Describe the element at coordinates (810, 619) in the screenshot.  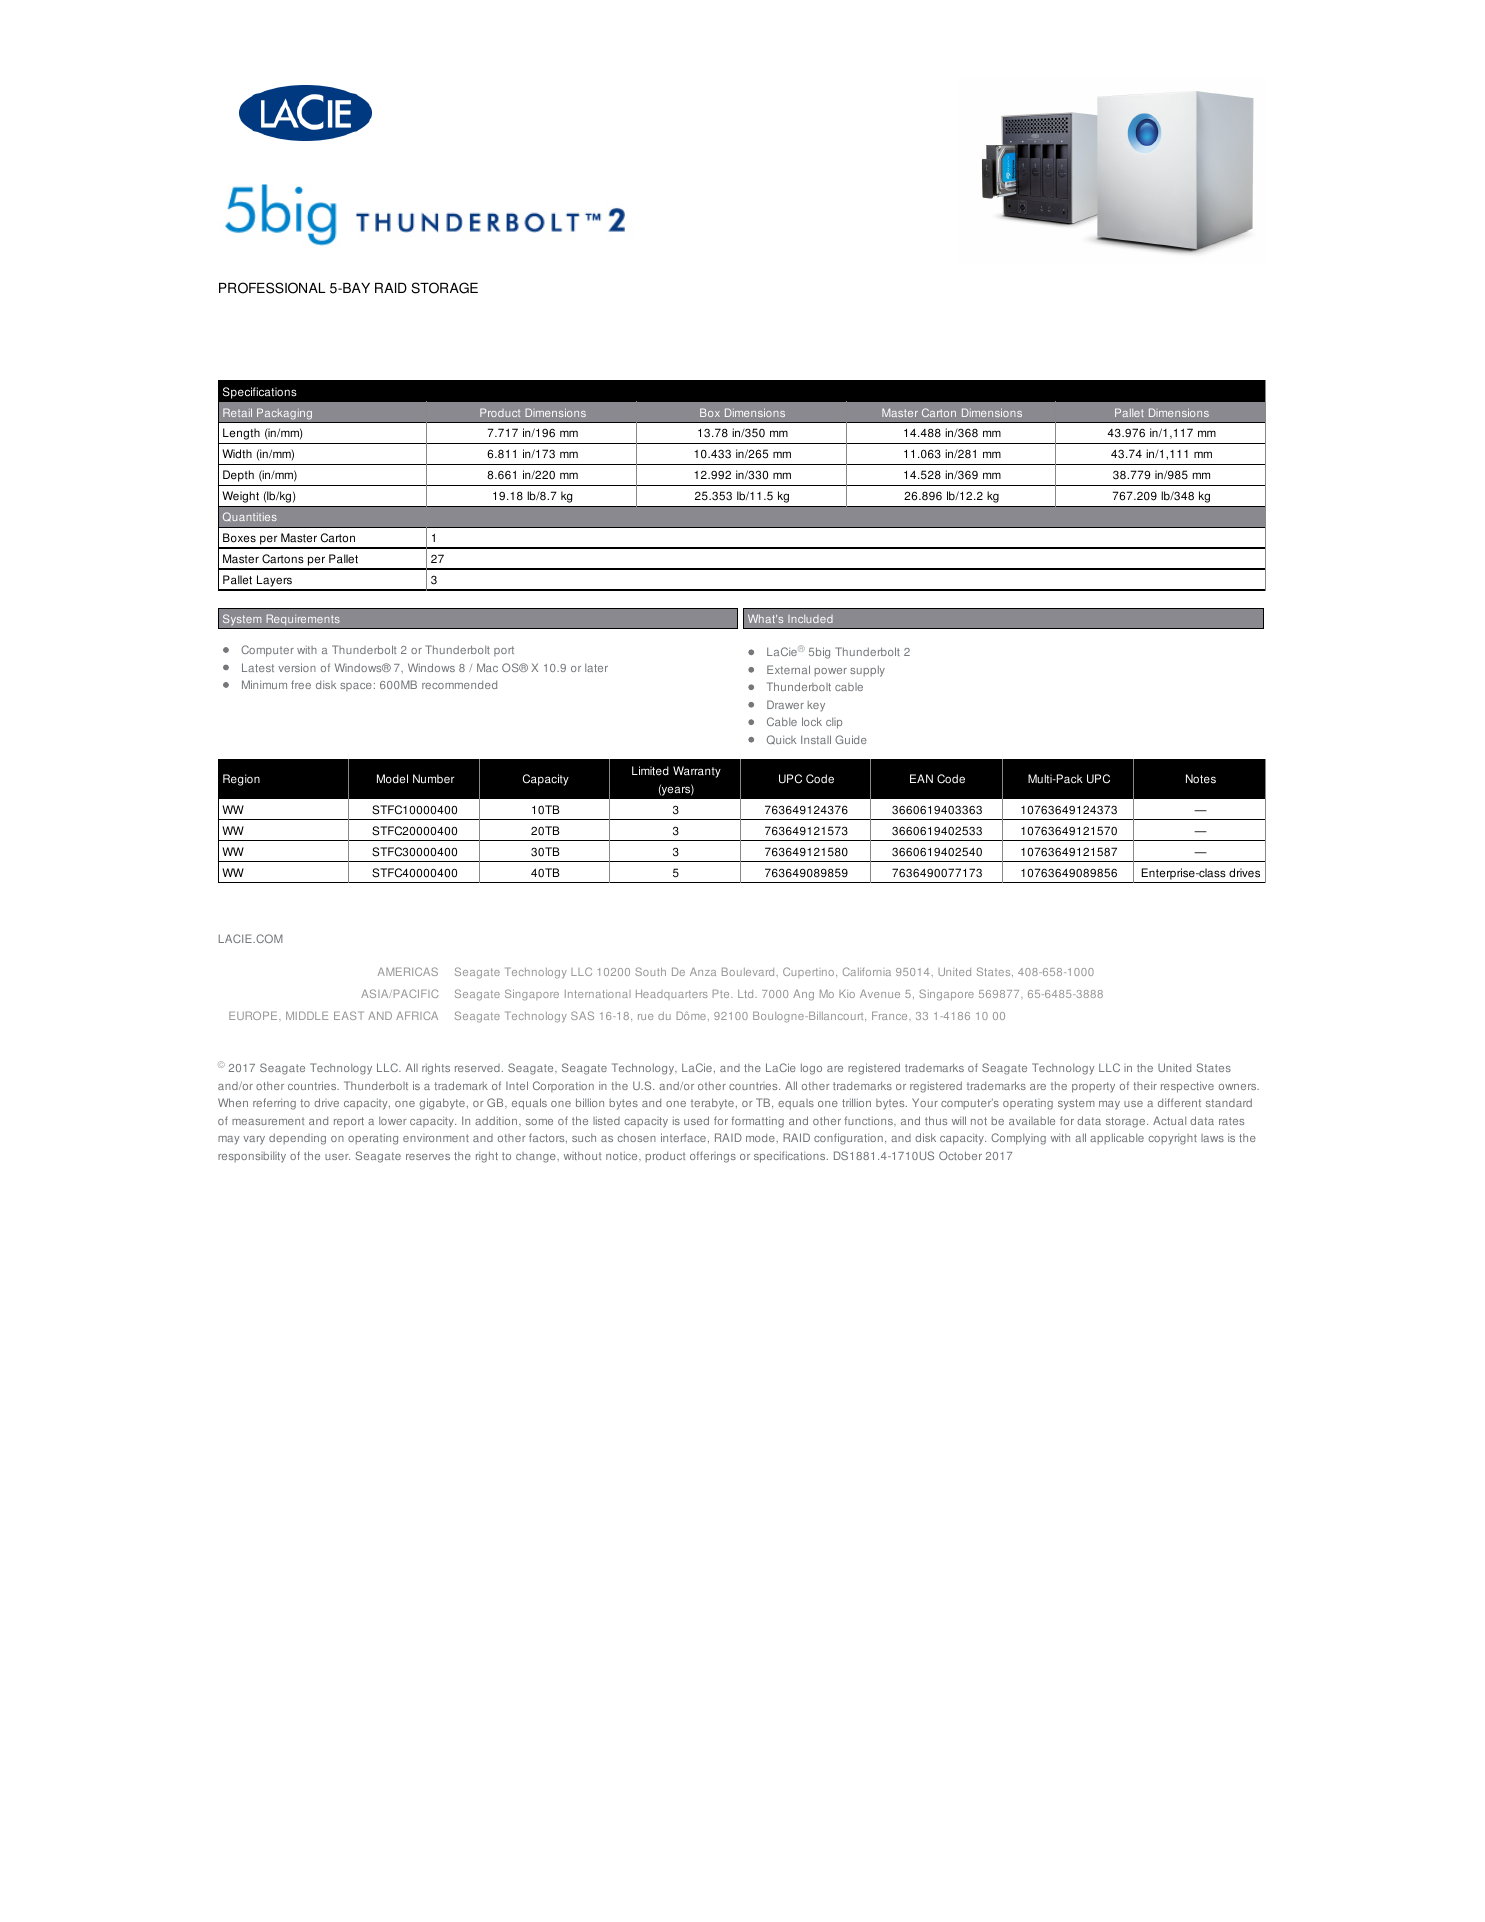
I see `Included` at that location.
